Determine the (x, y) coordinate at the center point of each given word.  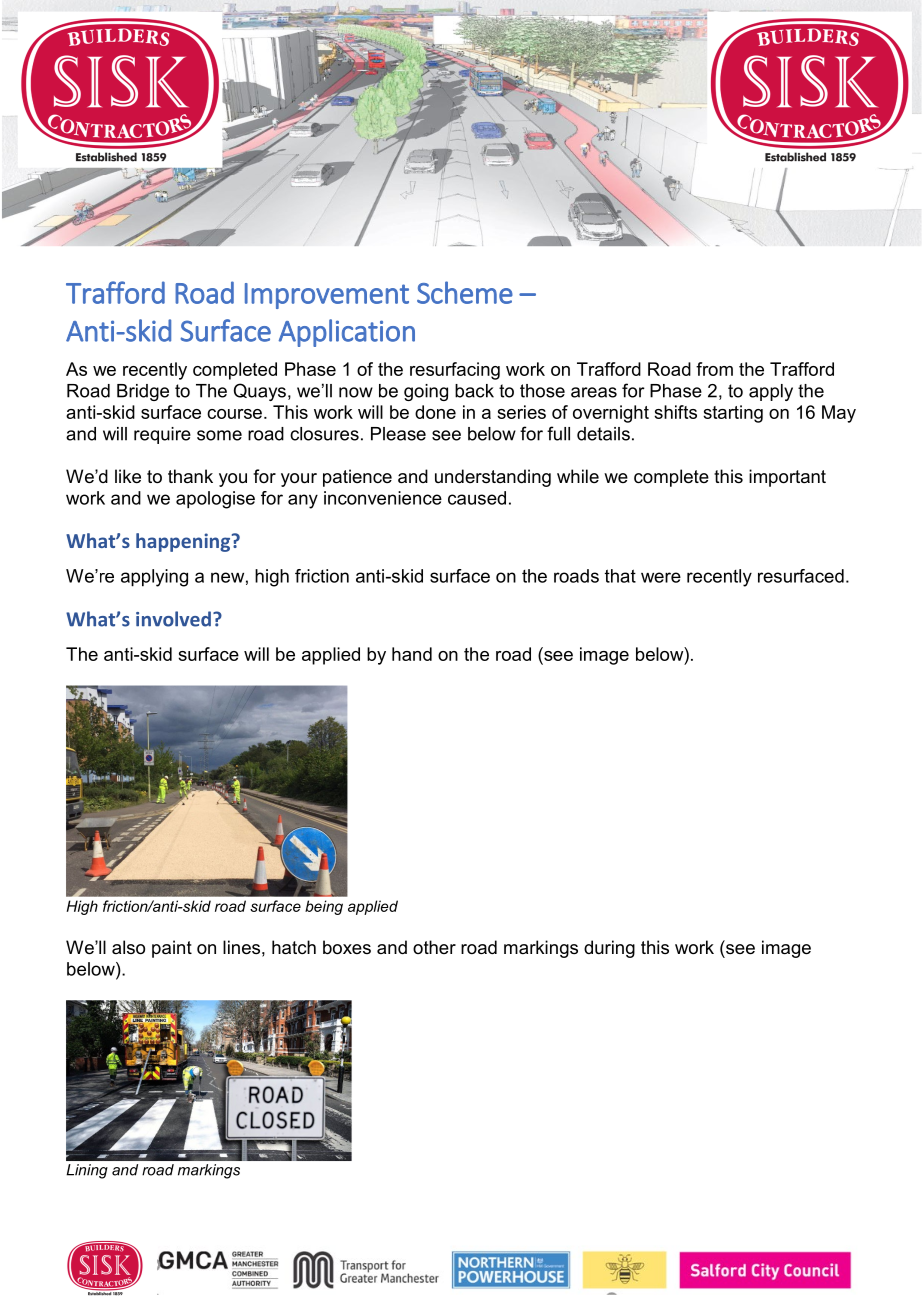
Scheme (465, 292)
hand (412, 654)
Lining (87, 1171)
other (434, 947)
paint (172, 949)
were (661, 577)
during (609, 949)
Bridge (143, 392)
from (714, 369)
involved (173, 619)
